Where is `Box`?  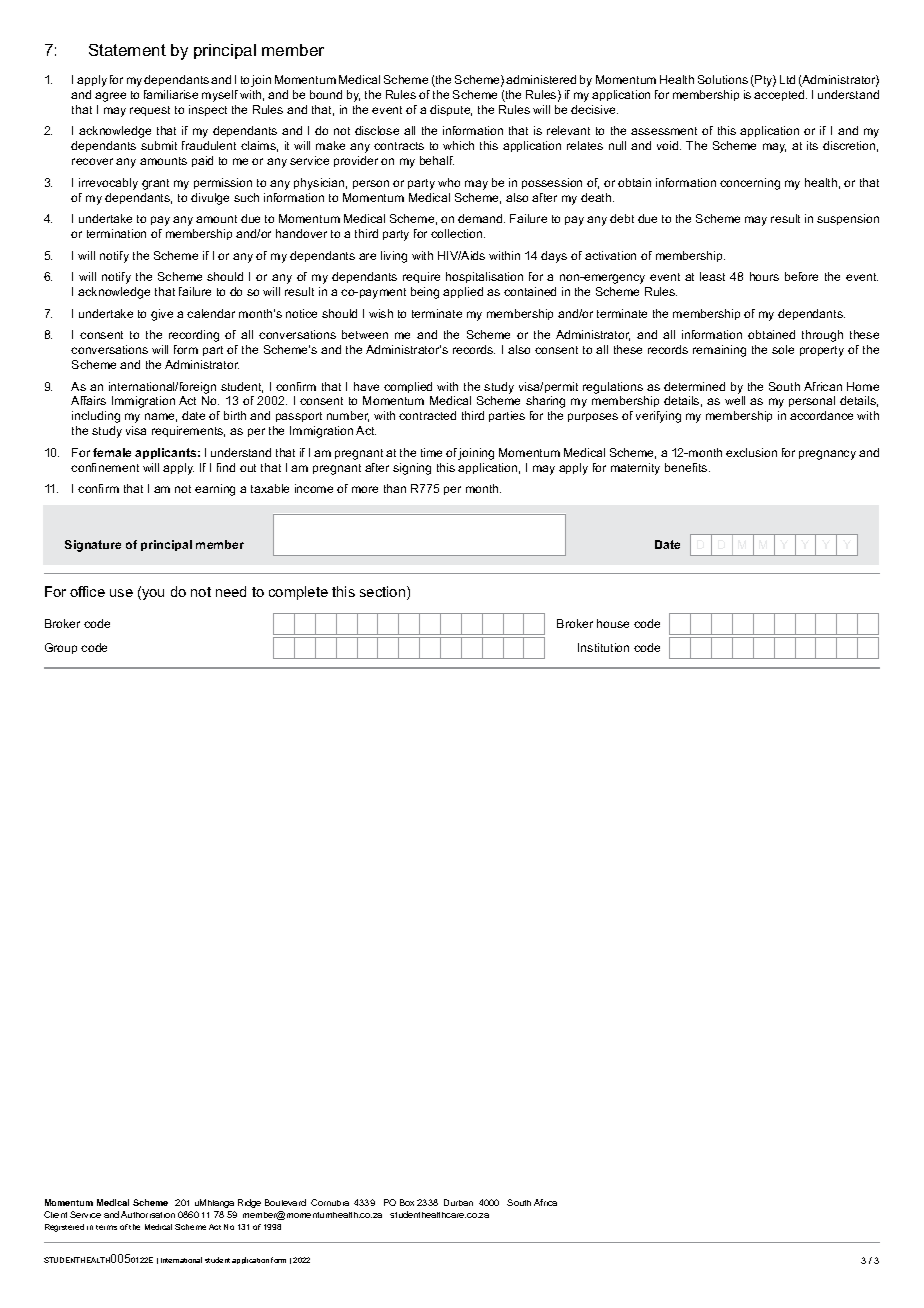
Box is located at coordinates (407, 1202).
